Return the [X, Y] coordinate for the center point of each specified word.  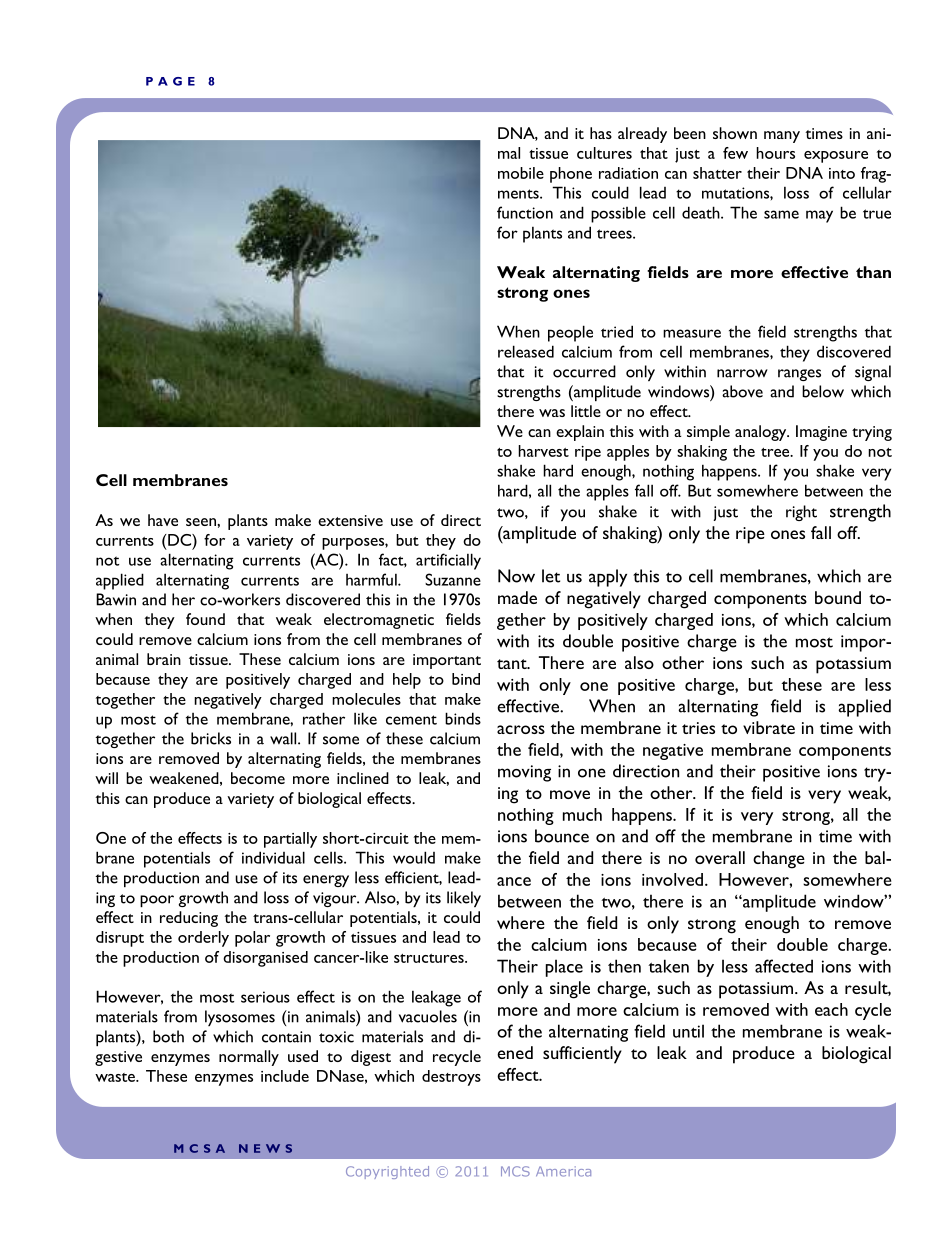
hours [775, 153]
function [525, 212]
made [517, 597]
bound [838, 597]
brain [164, 659]
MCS [515, 1171]
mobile [521, 173]
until [688, 1031]
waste [116, 1077]
